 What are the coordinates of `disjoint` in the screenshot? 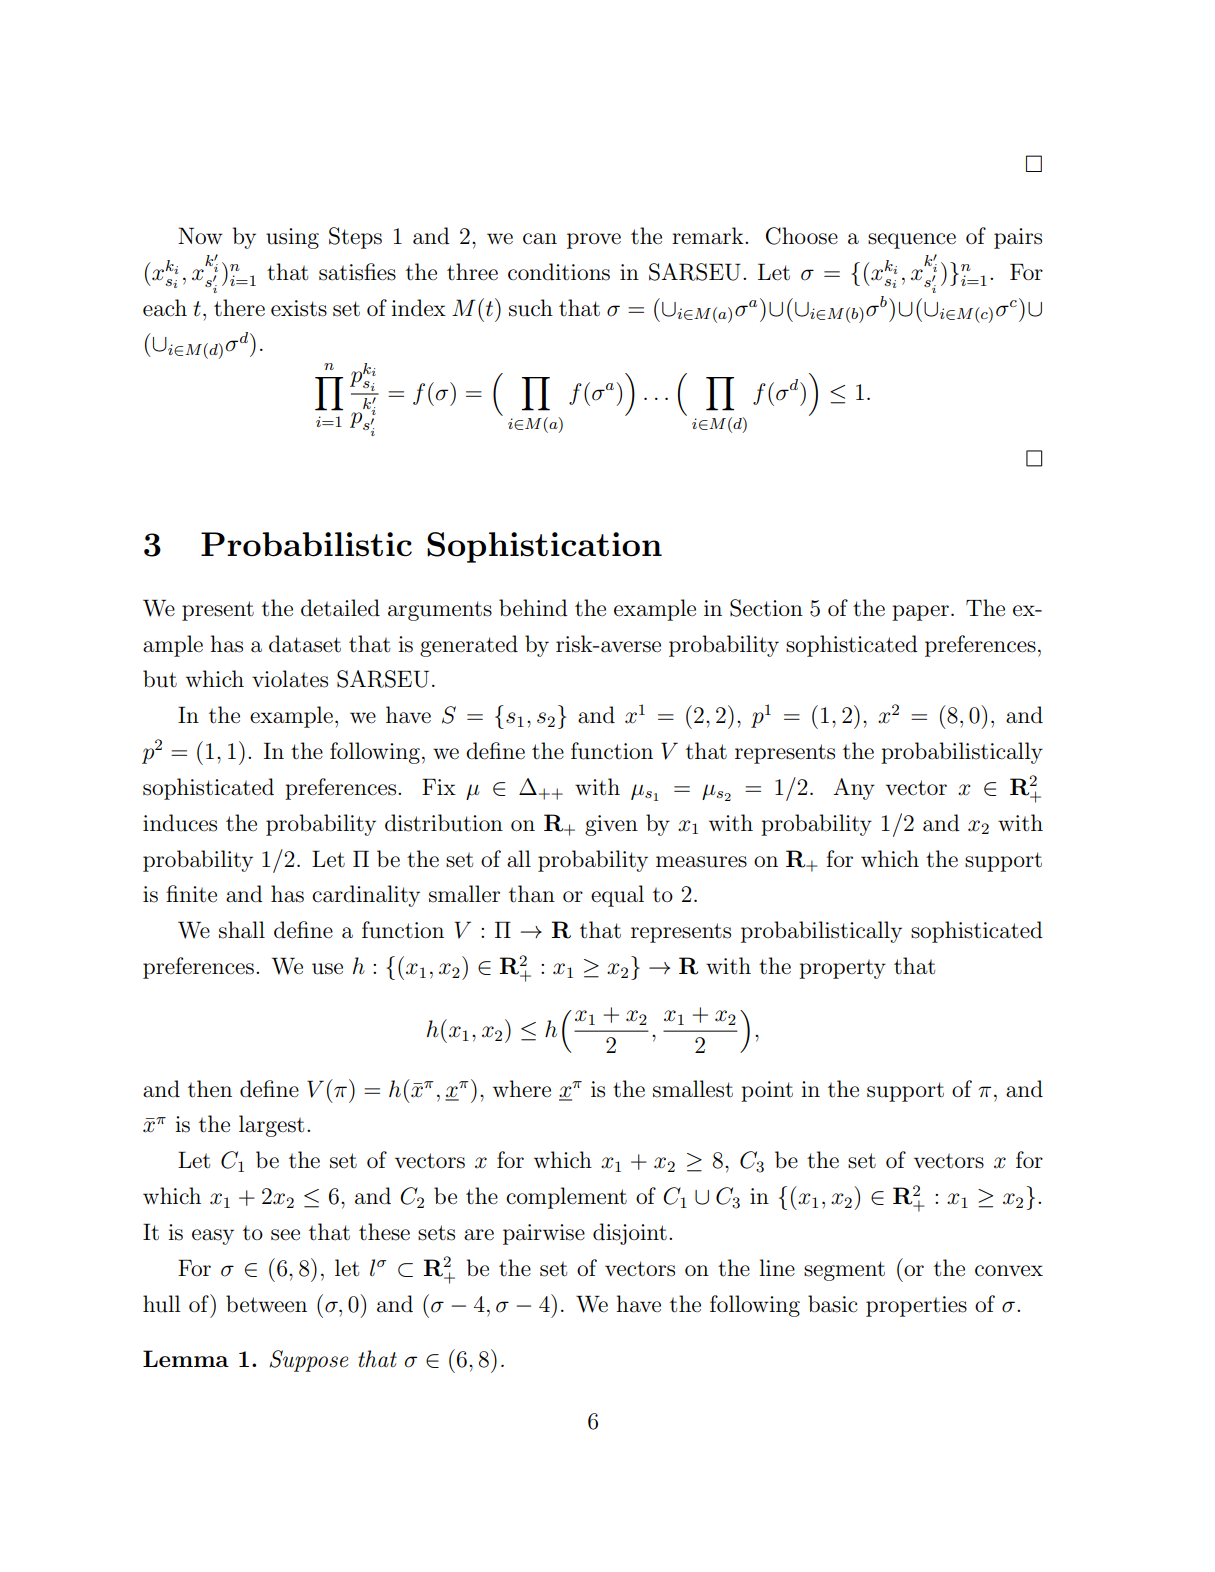 It's located at (630, 1234).
